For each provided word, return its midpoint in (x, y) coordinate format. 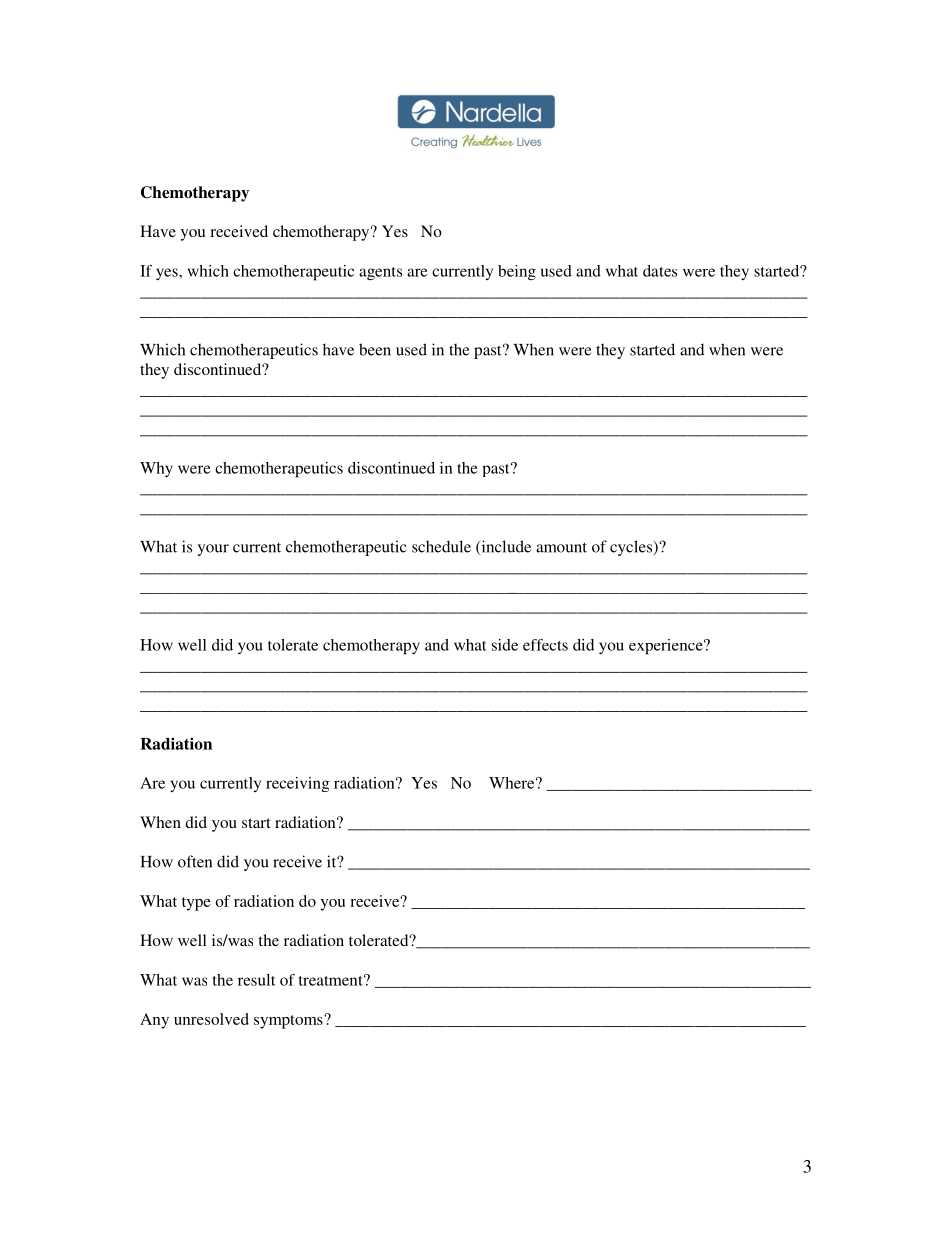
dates (660, 271)
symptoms (289, 1022)
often (195, 861)
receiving (298, 784)
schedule (441, 546)
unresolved (211, 1019)
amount (561, 547)
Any (154, 1021)
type (196, 904)
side (505, 645)
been (375, 349)
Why (156, 469)
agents (380, 274)
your (213, 550)
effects (545, 645)
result (257, 980)
